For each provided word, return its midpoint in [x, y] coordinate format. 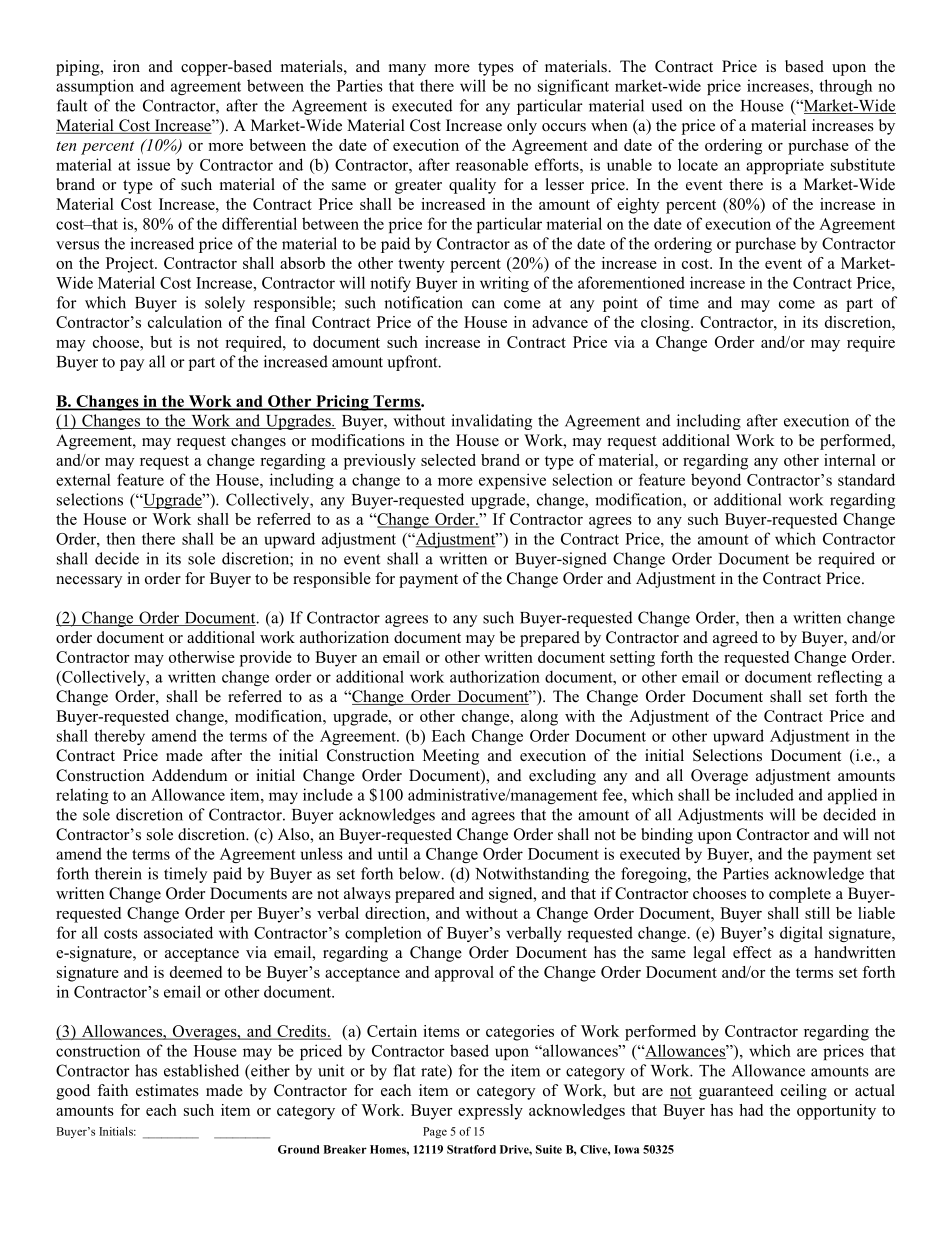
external [83, 480]
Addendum [189, 775]
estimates [167, 1090]
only [522, 127]
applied [853, 796]
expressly [490, 1112]
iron [126, 66]
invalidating [491, 422]
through [845, 87]
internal [850, 460]
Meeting [451, 757]
